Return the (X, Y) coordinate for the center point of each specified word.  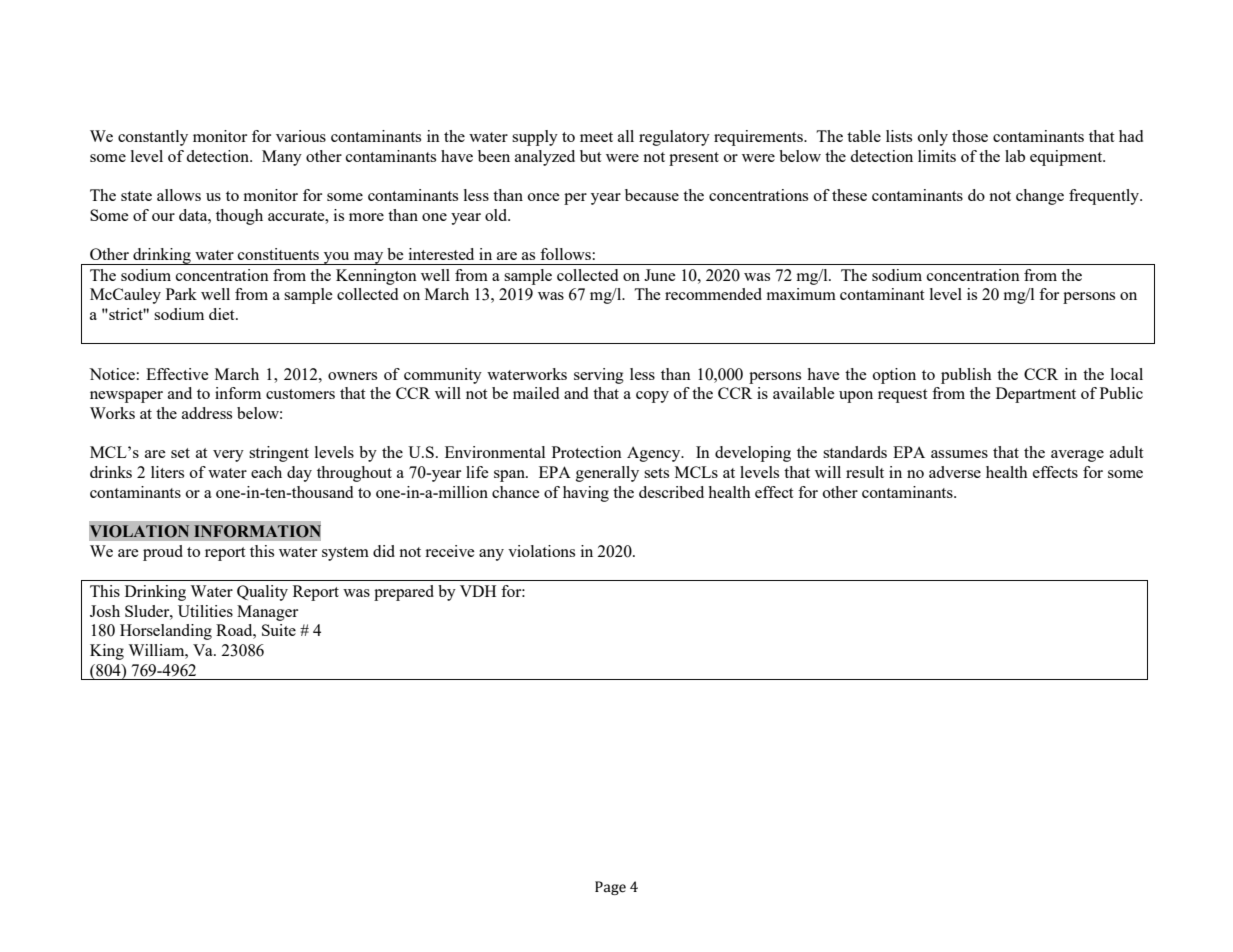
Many (282, 158)
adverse (955, 472)
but (591, 156)
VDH (478, 591)
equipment (1067, 158)
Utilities (205, 611)
